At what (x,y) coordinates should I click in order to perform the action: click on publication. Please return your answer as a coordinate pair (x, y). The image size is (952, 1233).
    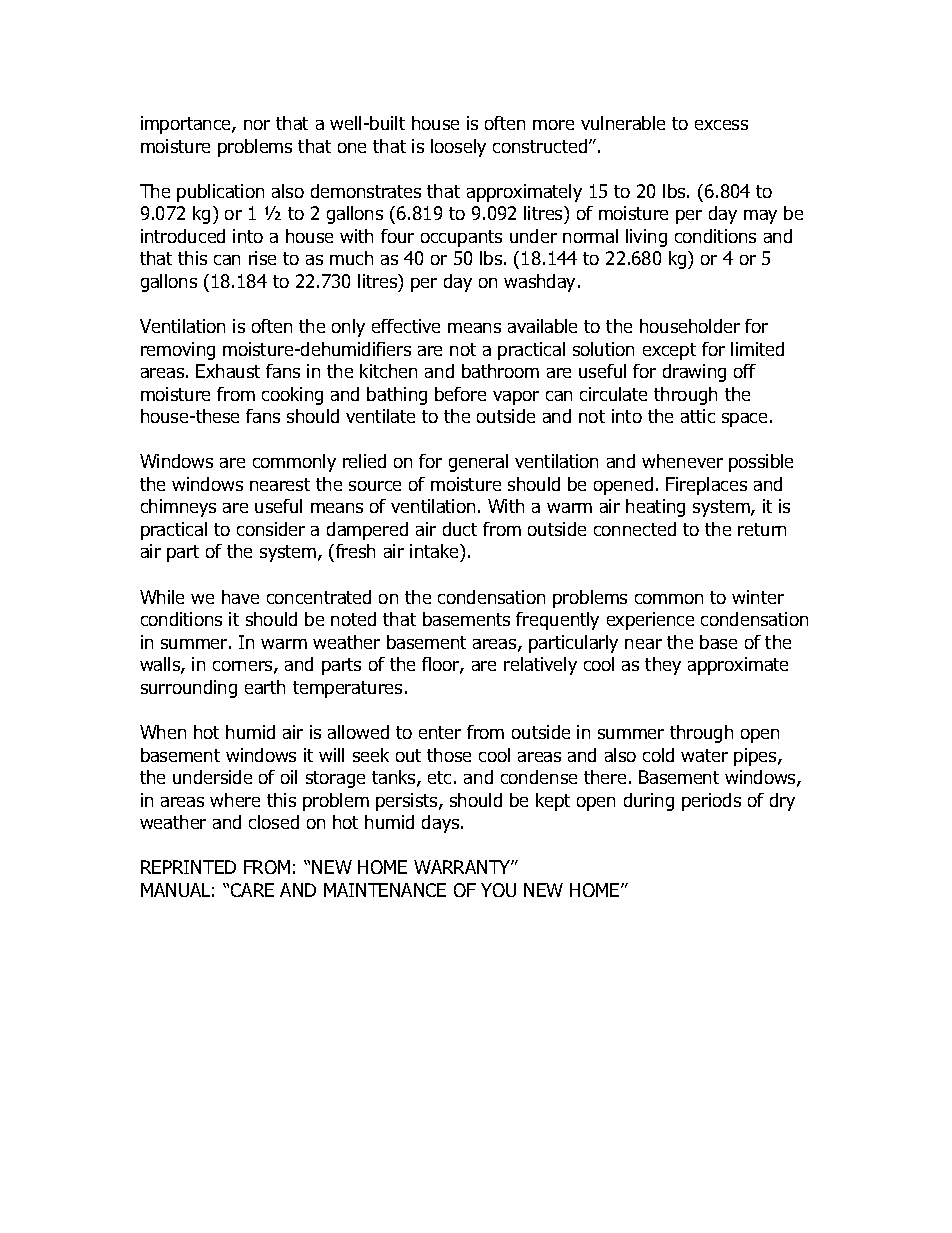
    Looking at the image, I should click on (220, 193).
